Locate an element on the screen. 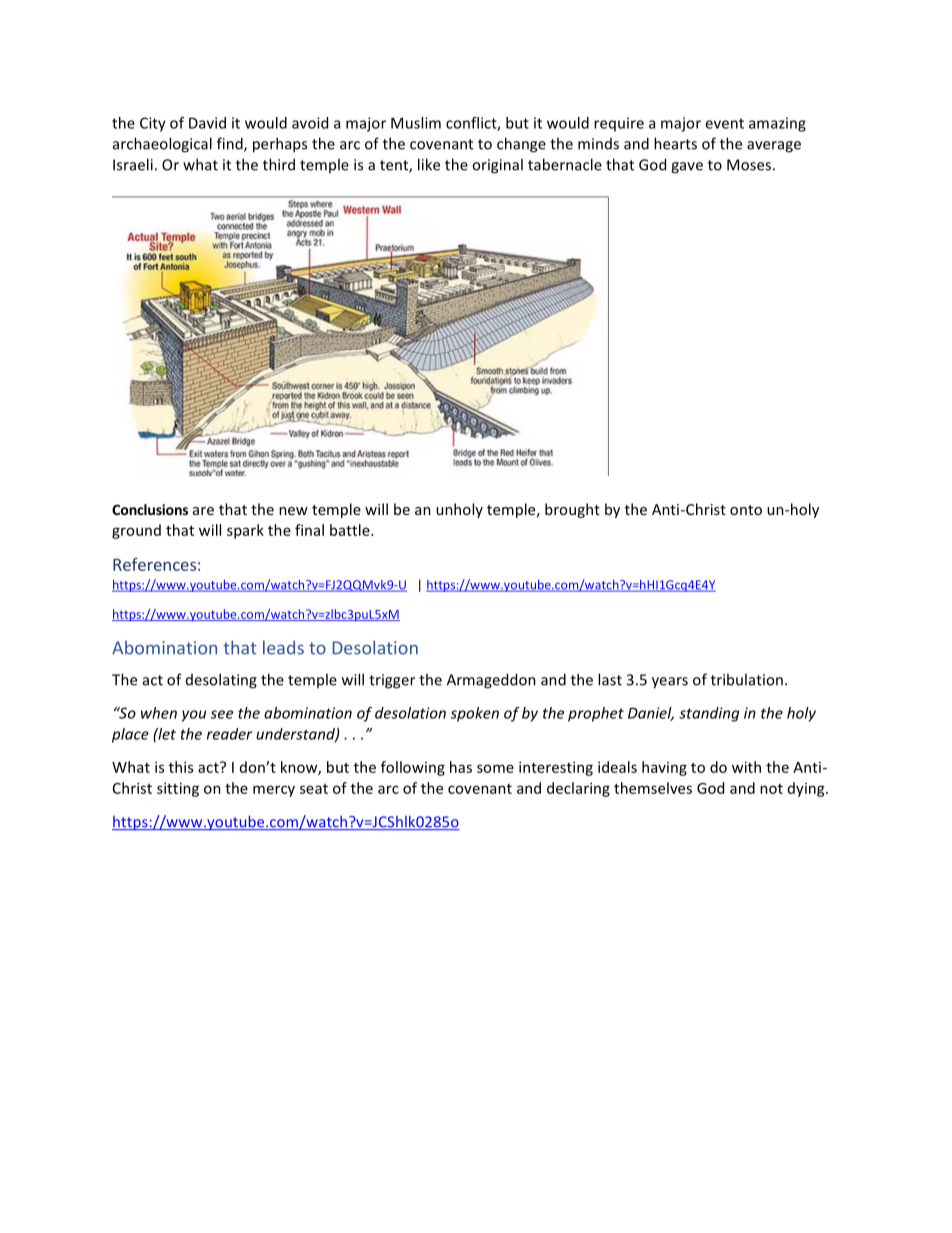 This screenshot has height=1233, width=952. third is located at coordinates (279, 164).
